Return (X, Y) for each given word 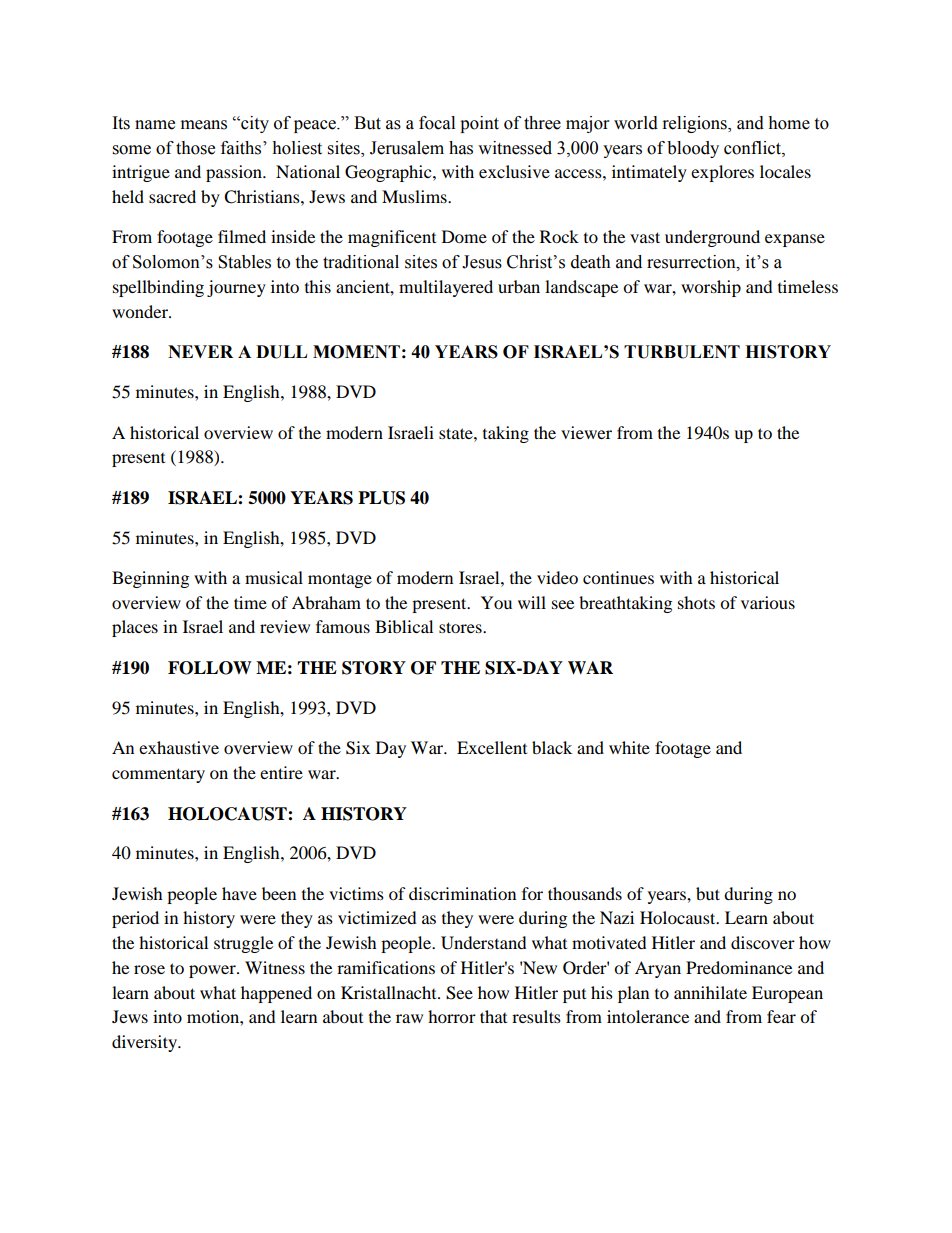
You (496, 602)
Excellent (492, 747)
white (629, 747)
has (461, 148)
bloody (693, 149)
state (457, 433)
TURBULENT (682, 352)
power (213, 971)
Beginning (150, 579)
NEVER (200, 351)
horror (452, 1016)
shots (696, 602)
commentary (158, 775)
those (195, 148)
